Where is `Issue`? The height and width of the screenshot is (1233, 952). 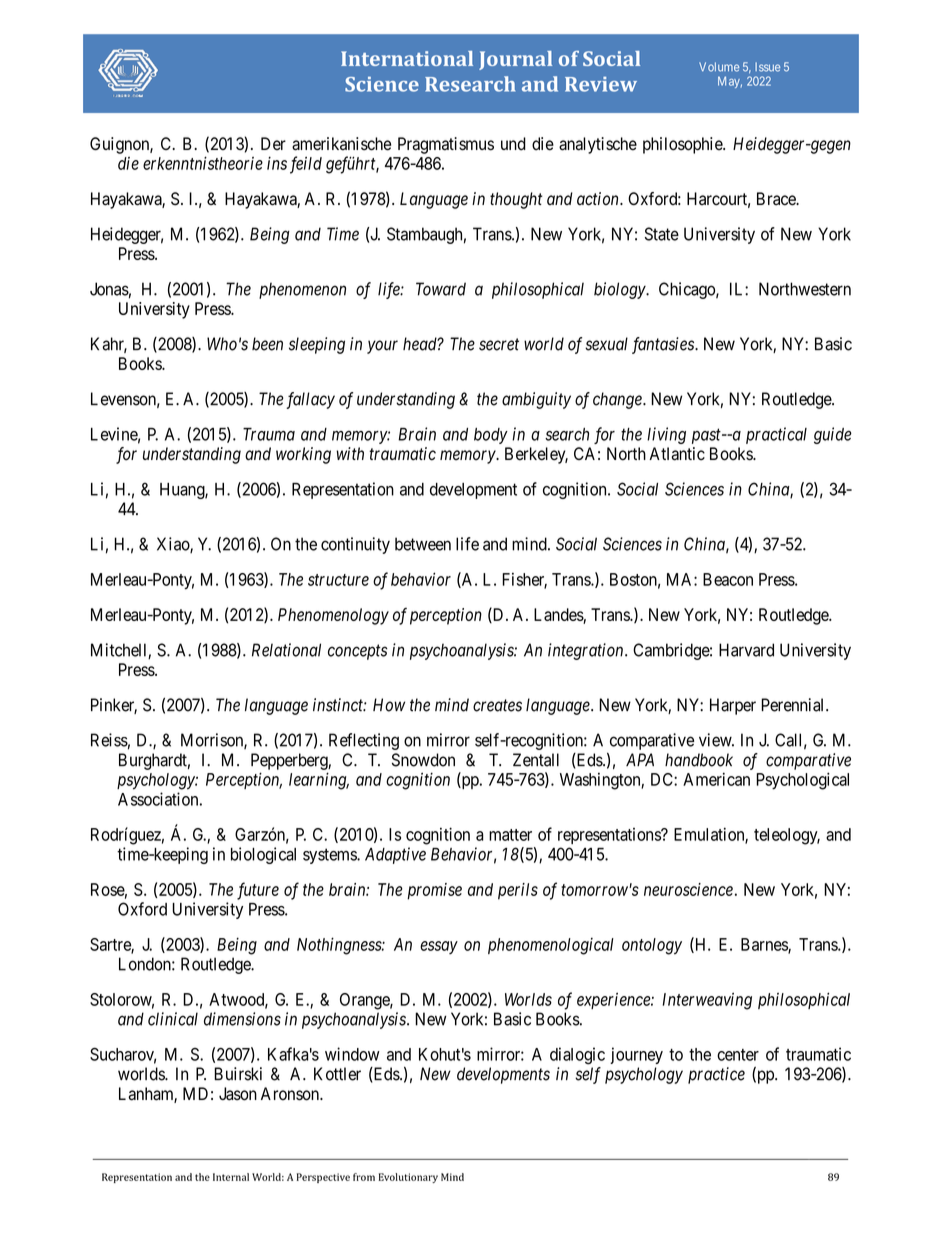 Issue is located at coordinates (767, 67).
